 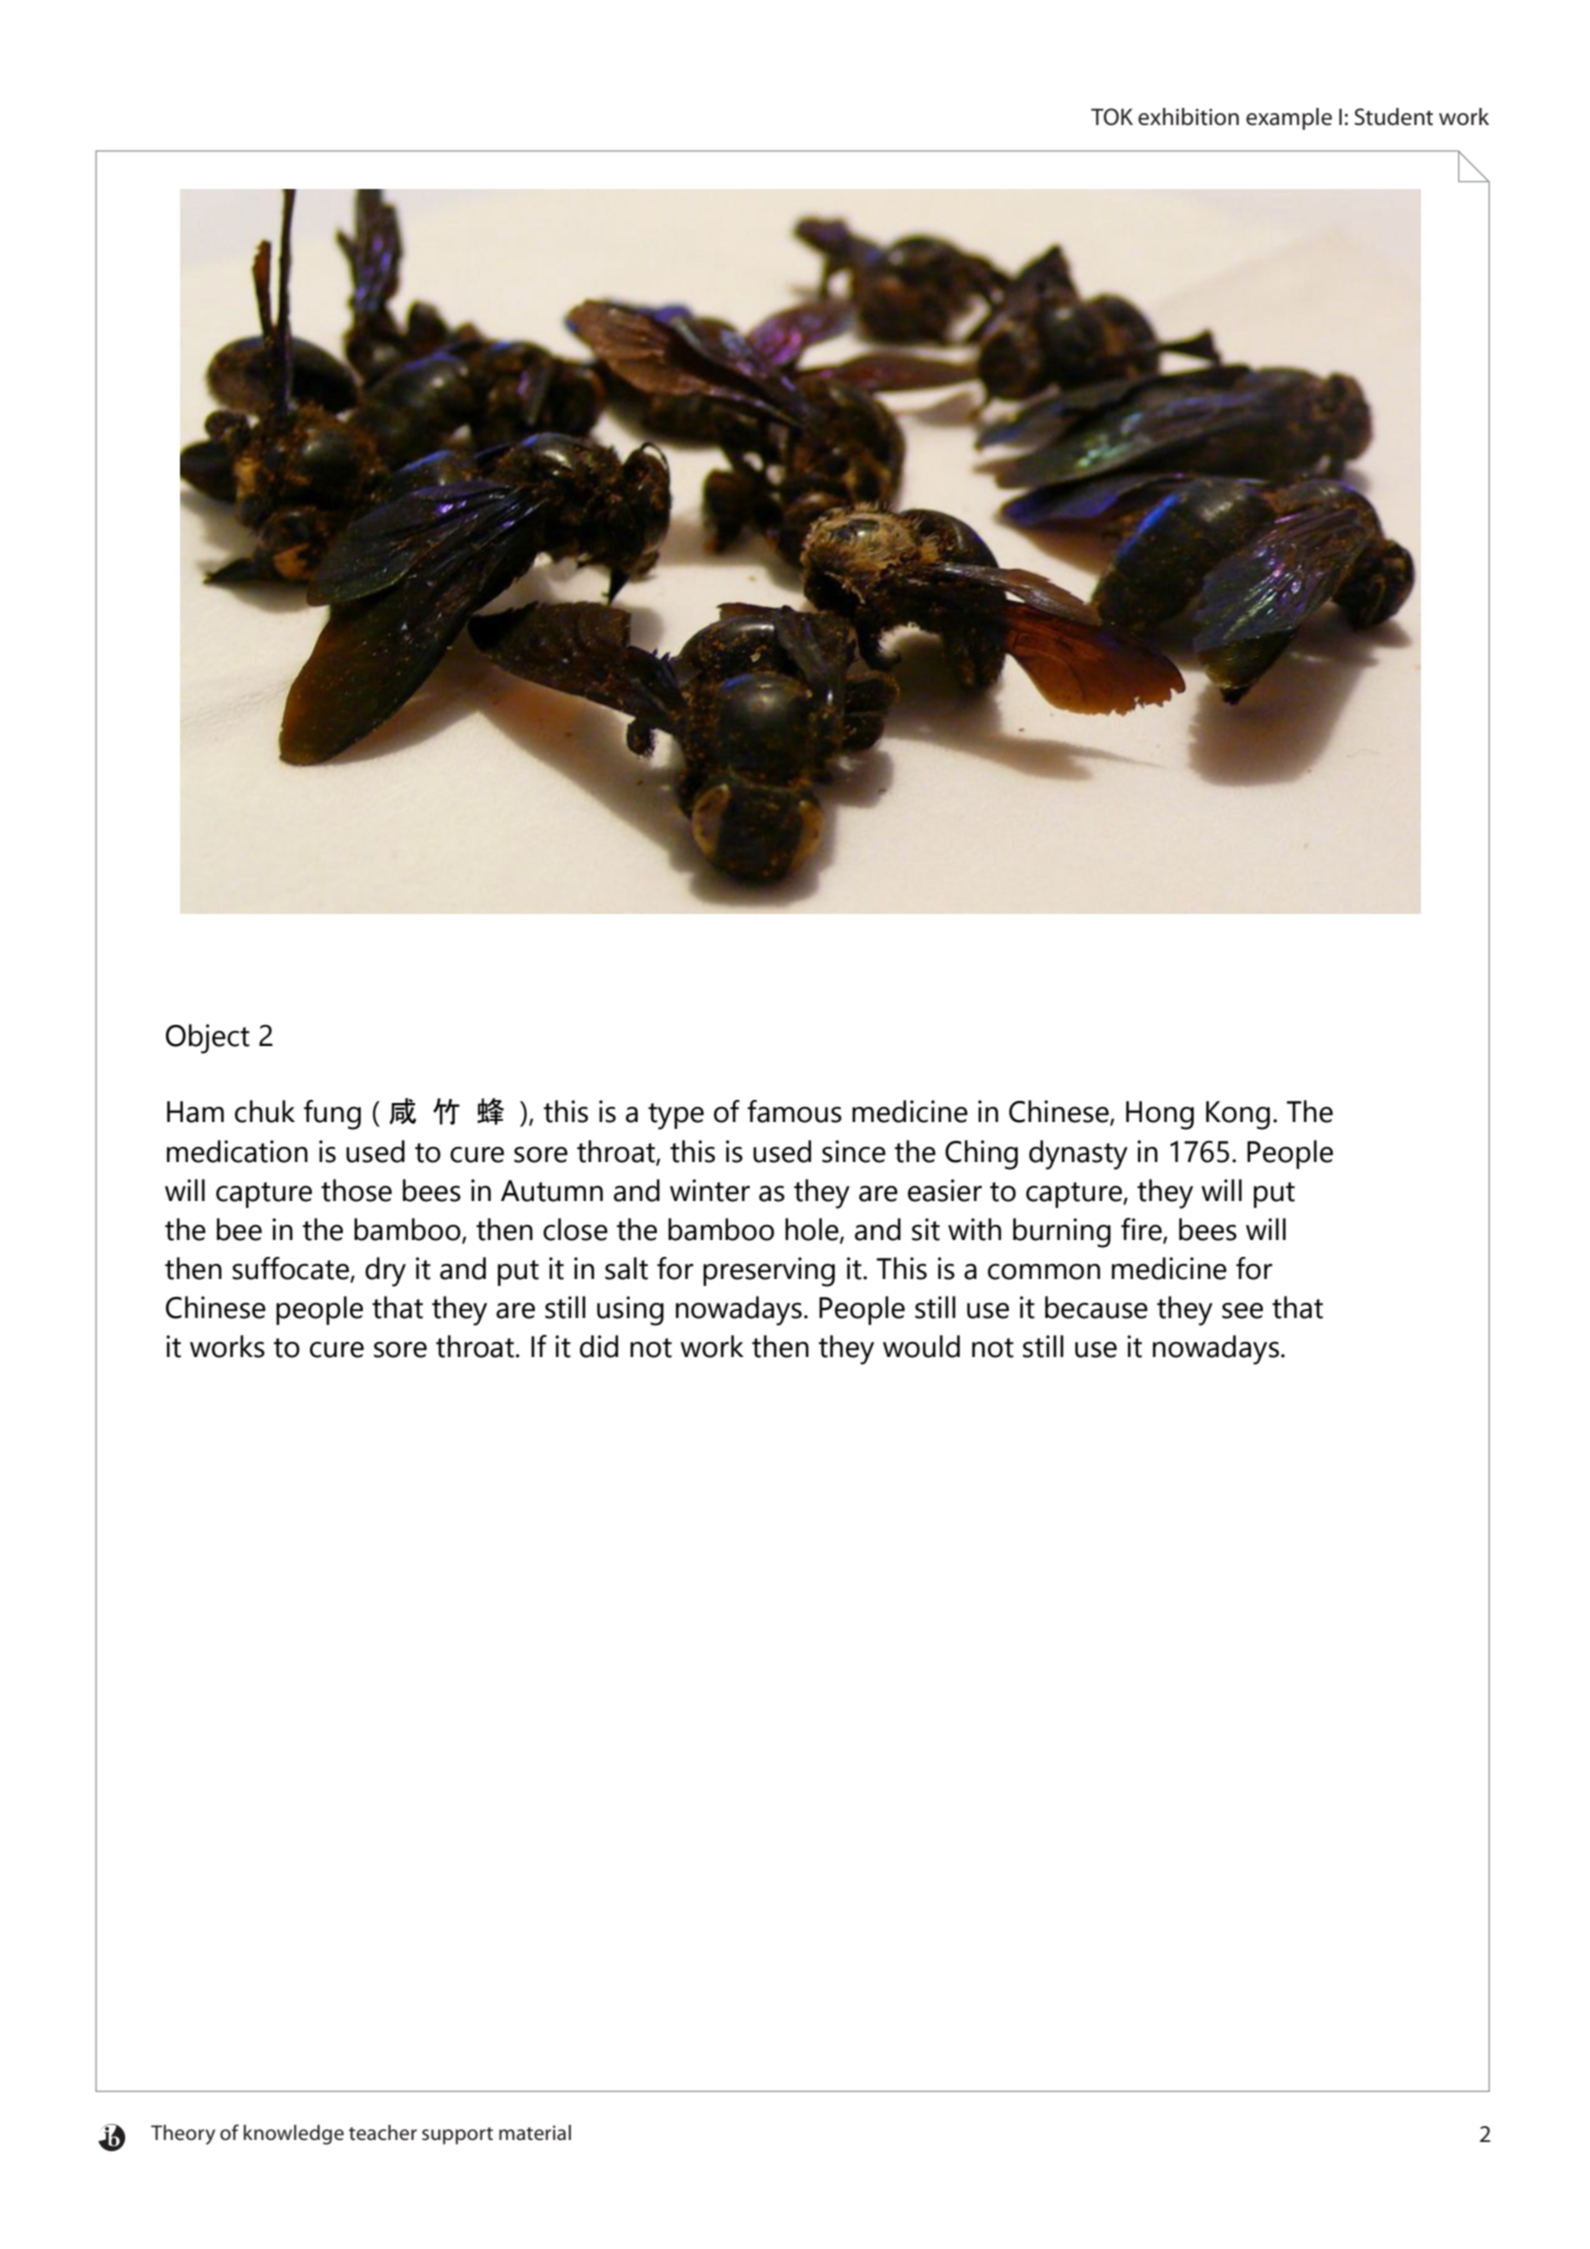 What do you see at coordinates (794, 1111) in the screenshot?
I see `famous` at bounding box center [794, 1111].
